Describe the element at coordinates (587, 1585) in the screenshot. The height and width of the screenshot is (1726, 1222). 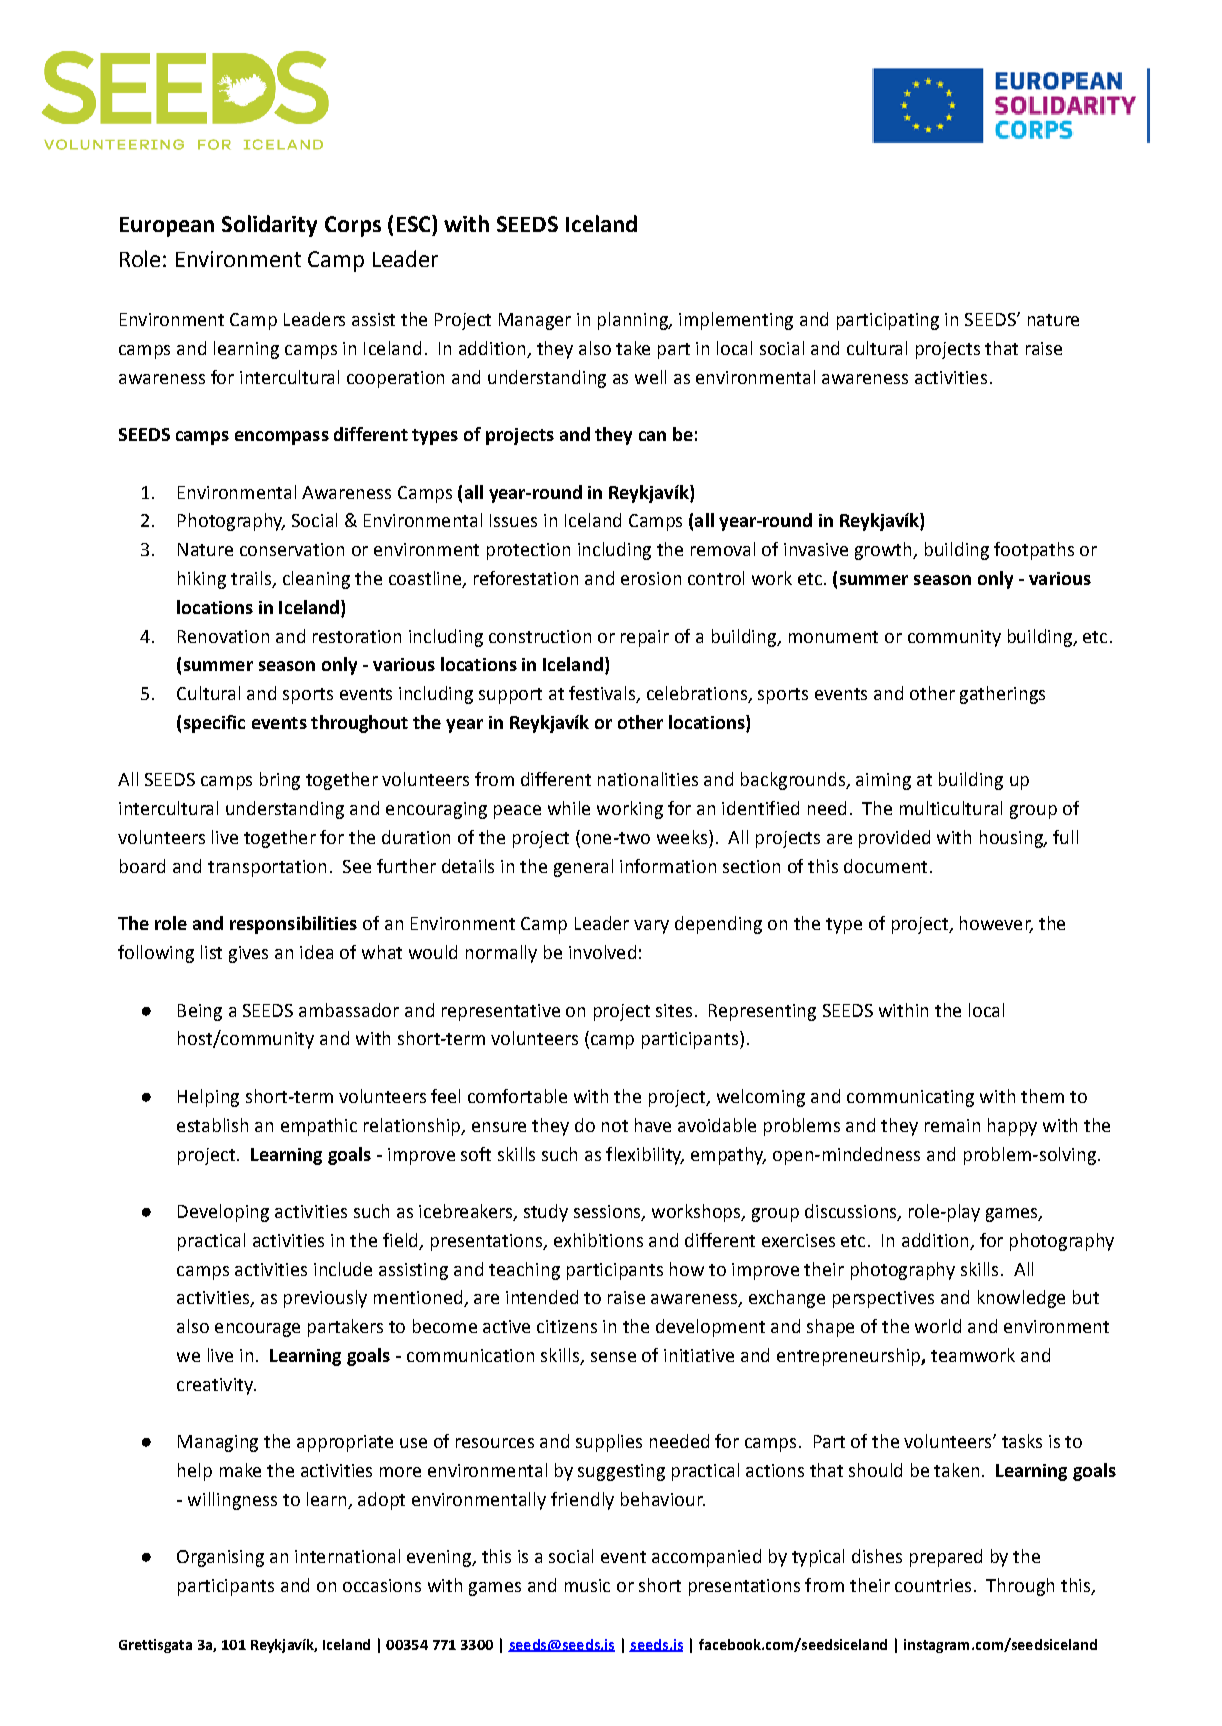
I see `music` at that location.
